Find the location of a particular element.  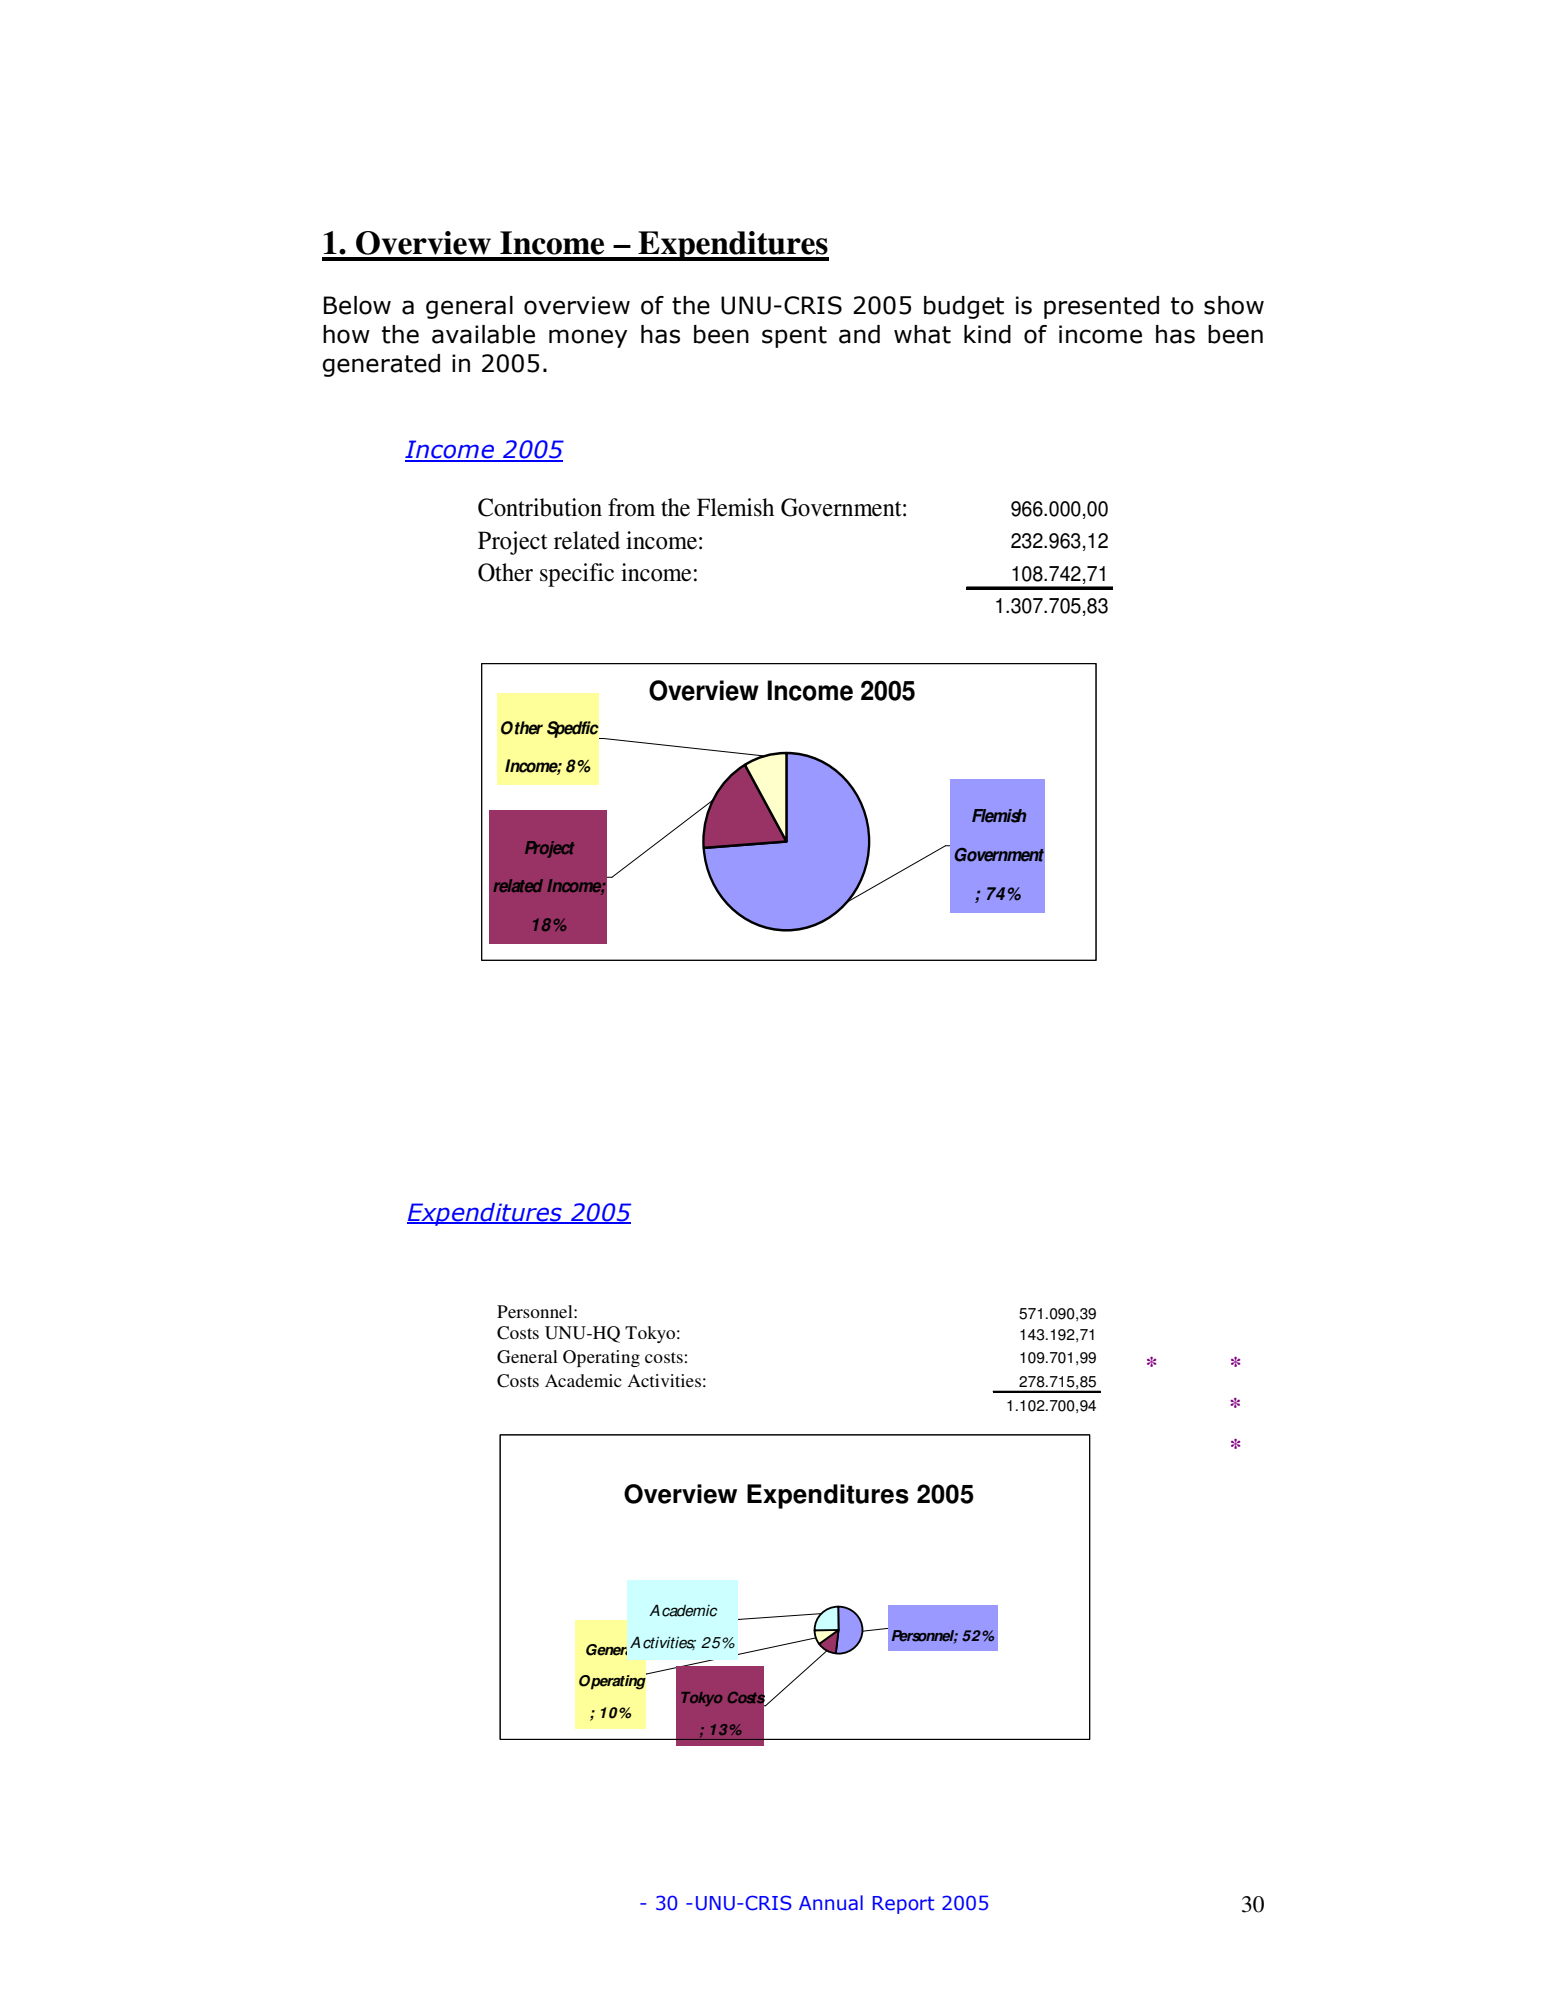

spent is located at coordinates (794, 337).
